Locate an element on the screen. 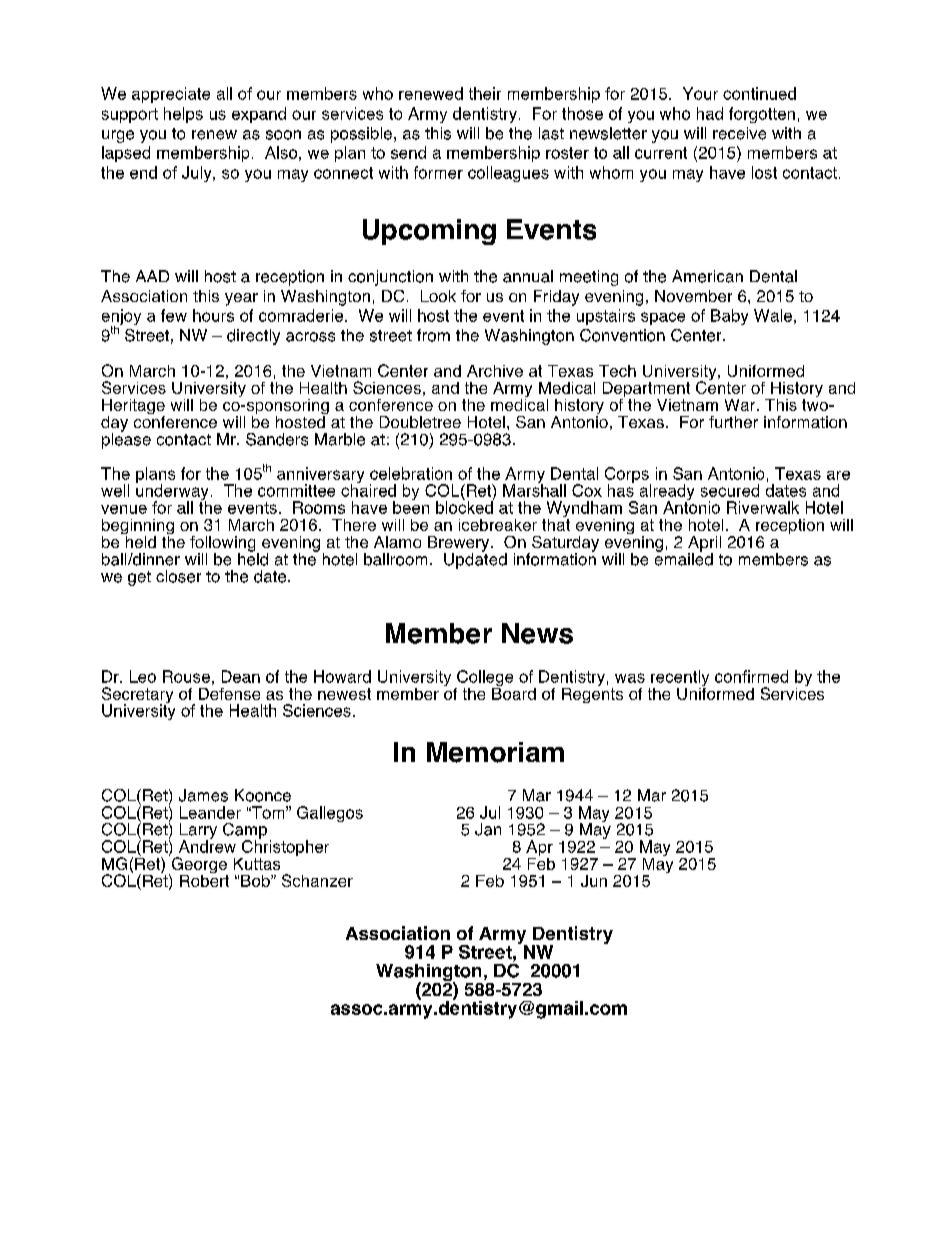  confirmed is located at coordinates (751, 676).
